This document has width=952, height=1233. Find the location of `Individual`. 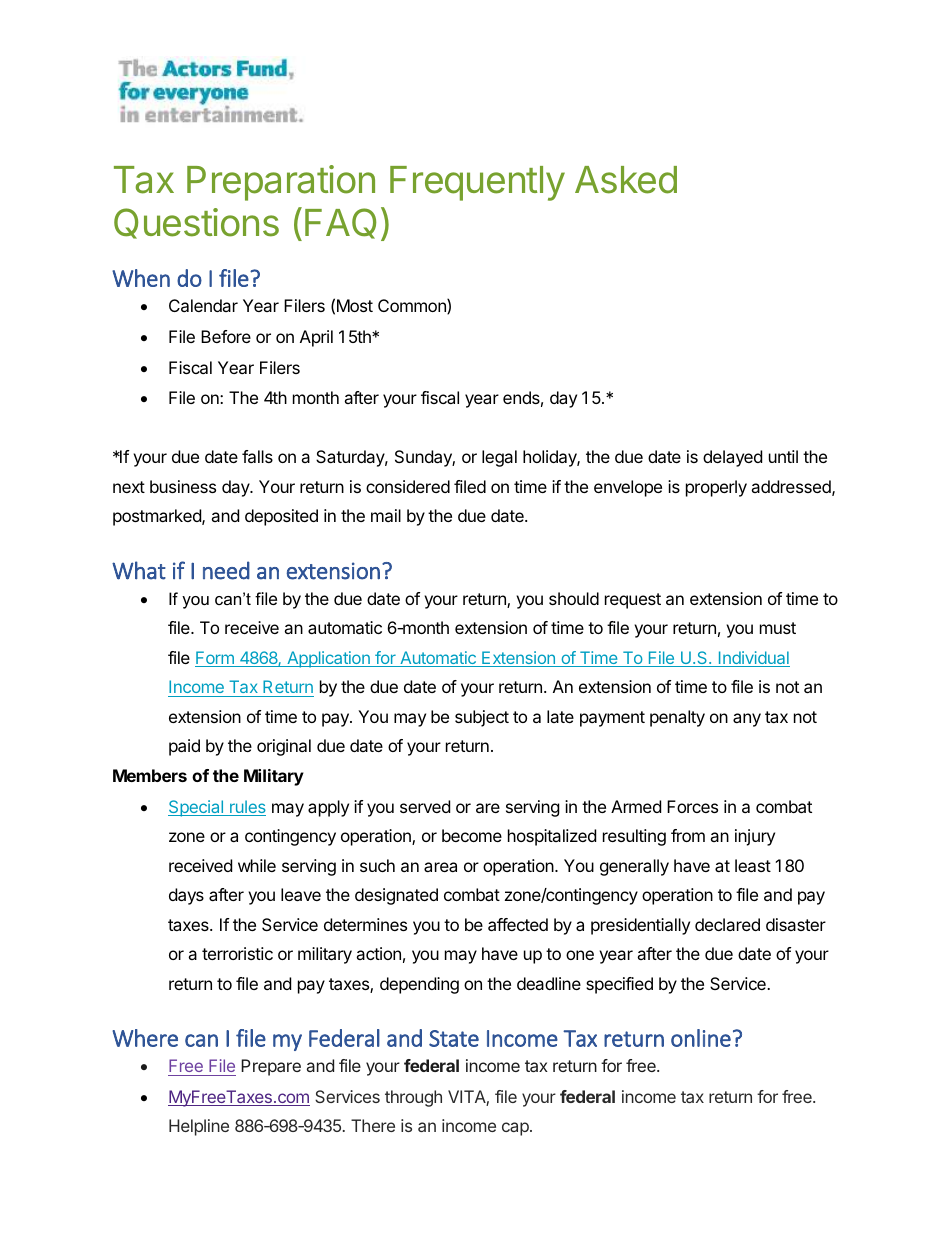

Individual is located at coordinates (753, 659).
